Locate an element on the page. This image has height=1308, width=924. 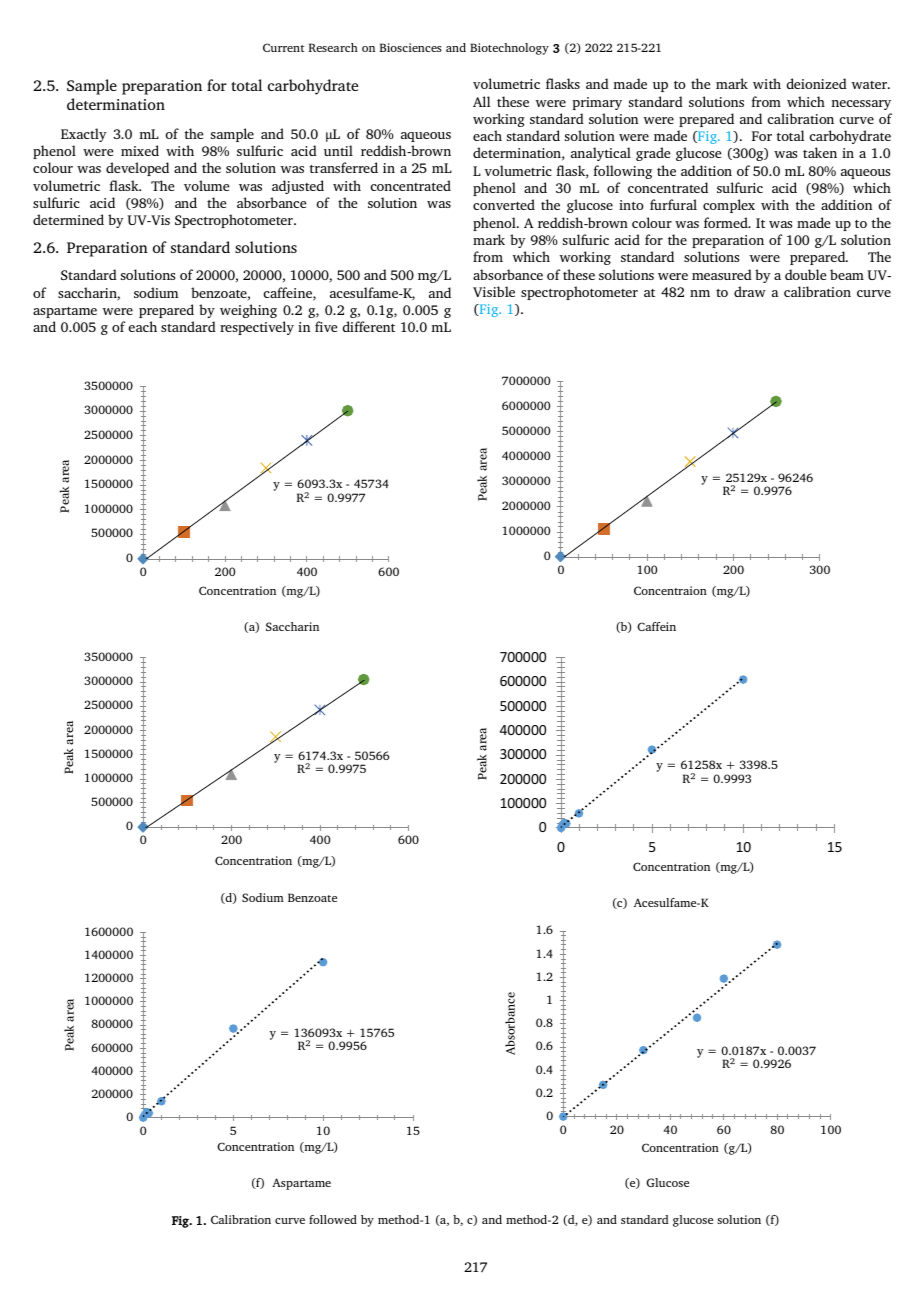
draw is located at coordinates (750, 291).
